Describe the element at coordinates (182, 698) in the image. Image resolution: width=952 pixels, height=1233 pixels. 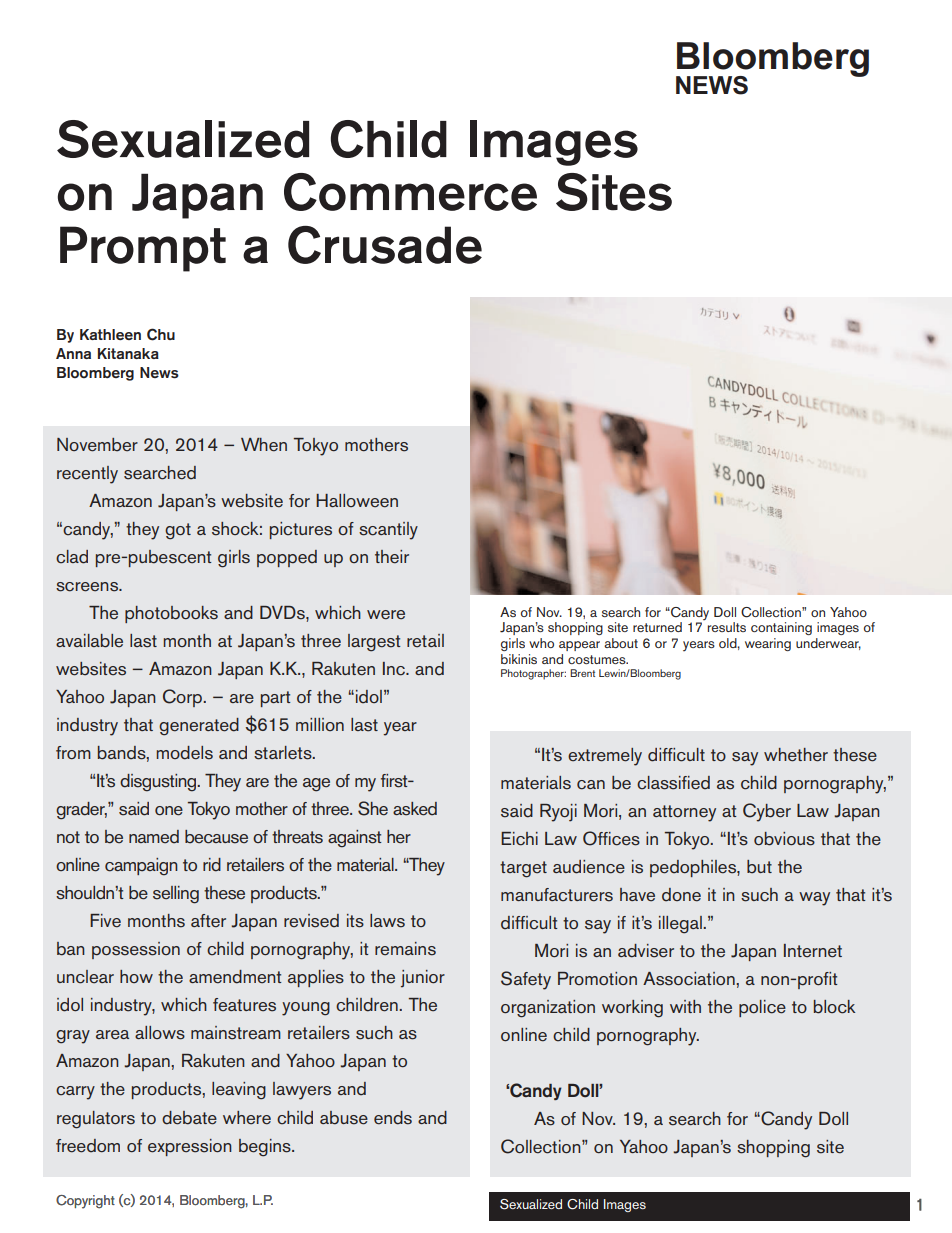
I see `Corp` at that location.
